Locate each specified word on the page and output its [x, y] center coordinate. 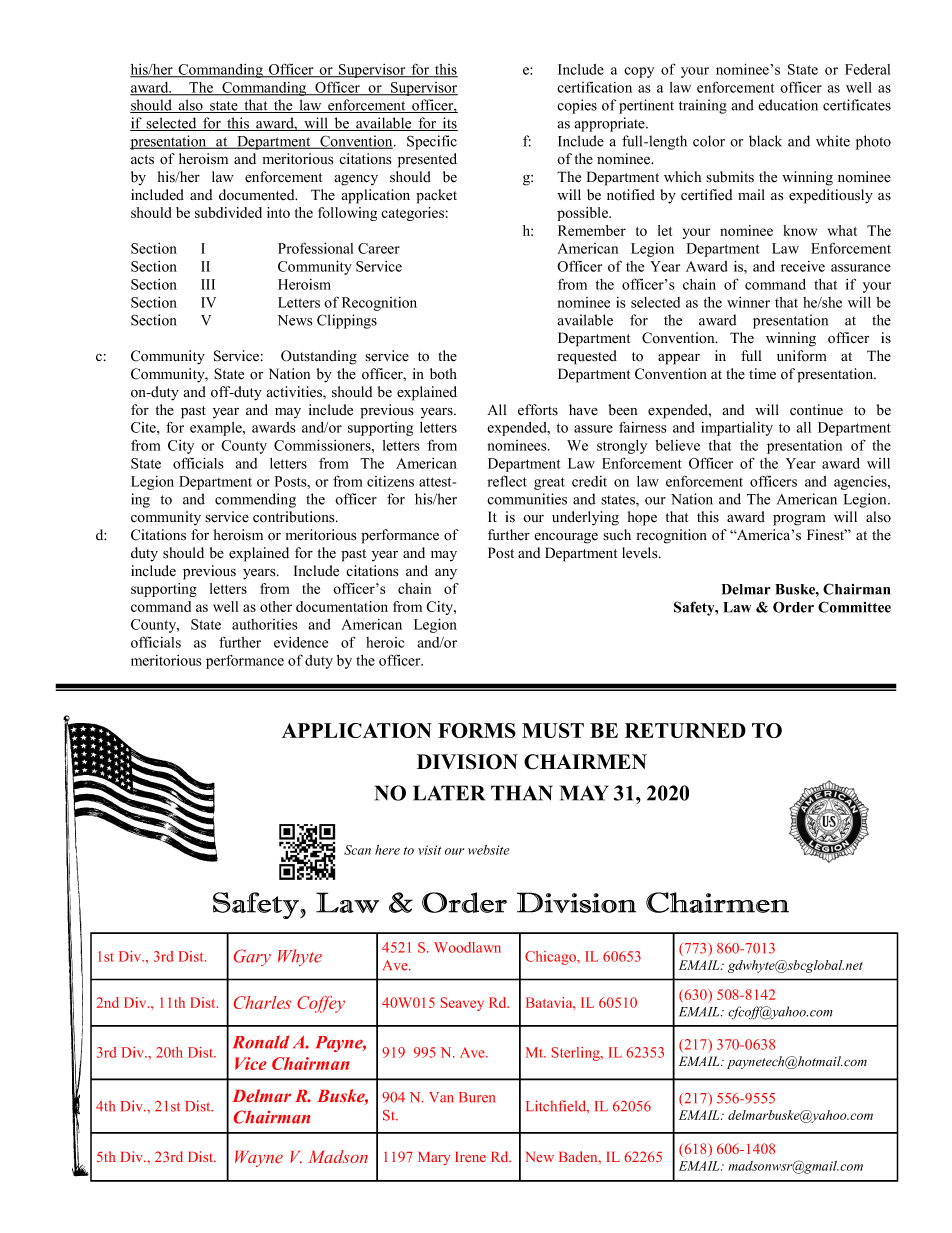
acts [142, 160]
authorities [265, 624]
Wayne [259, 1159]
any [446, 574]
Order [793, 607]
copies [577, 106]
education [788, 105]
